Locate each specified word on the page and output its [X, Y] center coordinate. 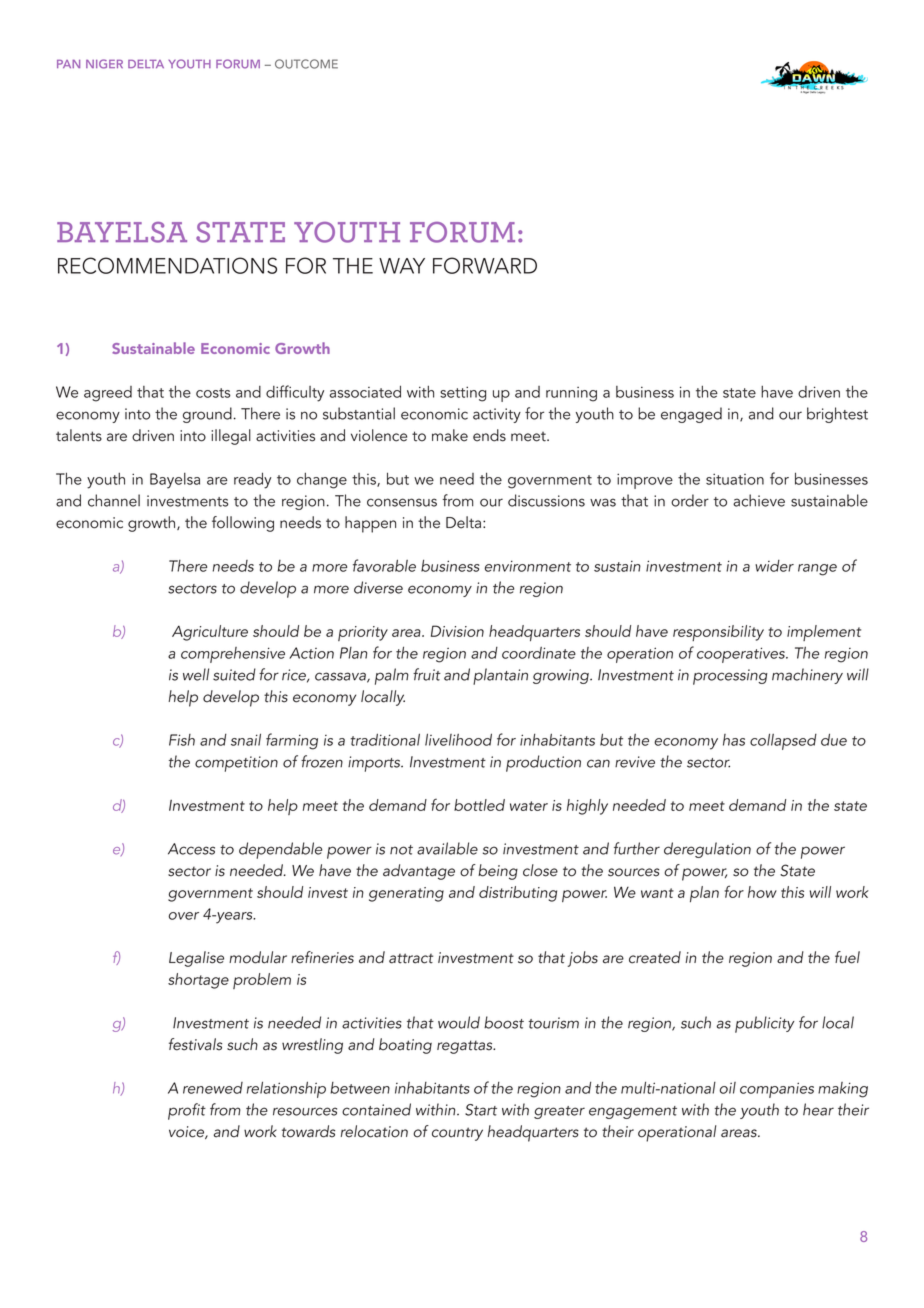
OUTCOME [306, 64]
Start [481, 1110]
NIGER [104, 64]
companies [777, 1090]
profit [187, 1111]
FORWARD [485, 265]
